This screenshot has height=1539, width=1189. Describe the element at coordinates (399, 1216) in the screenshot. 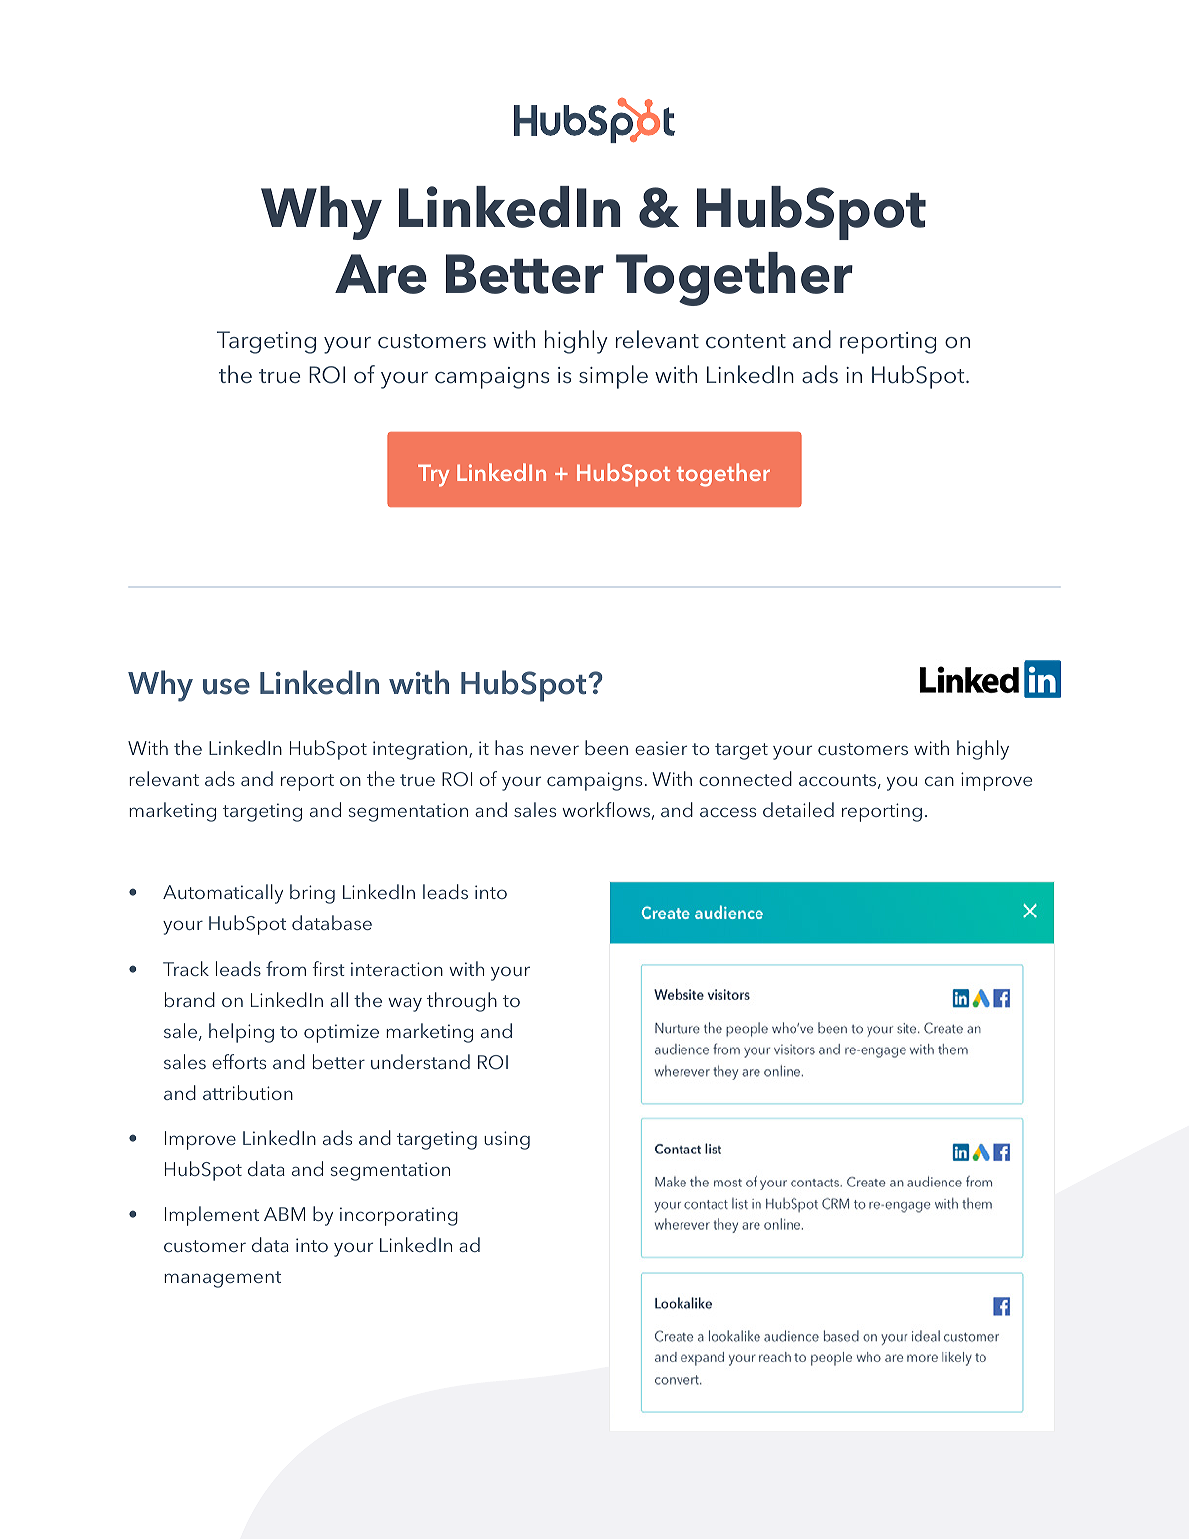

I see `incorporating` at that location.
